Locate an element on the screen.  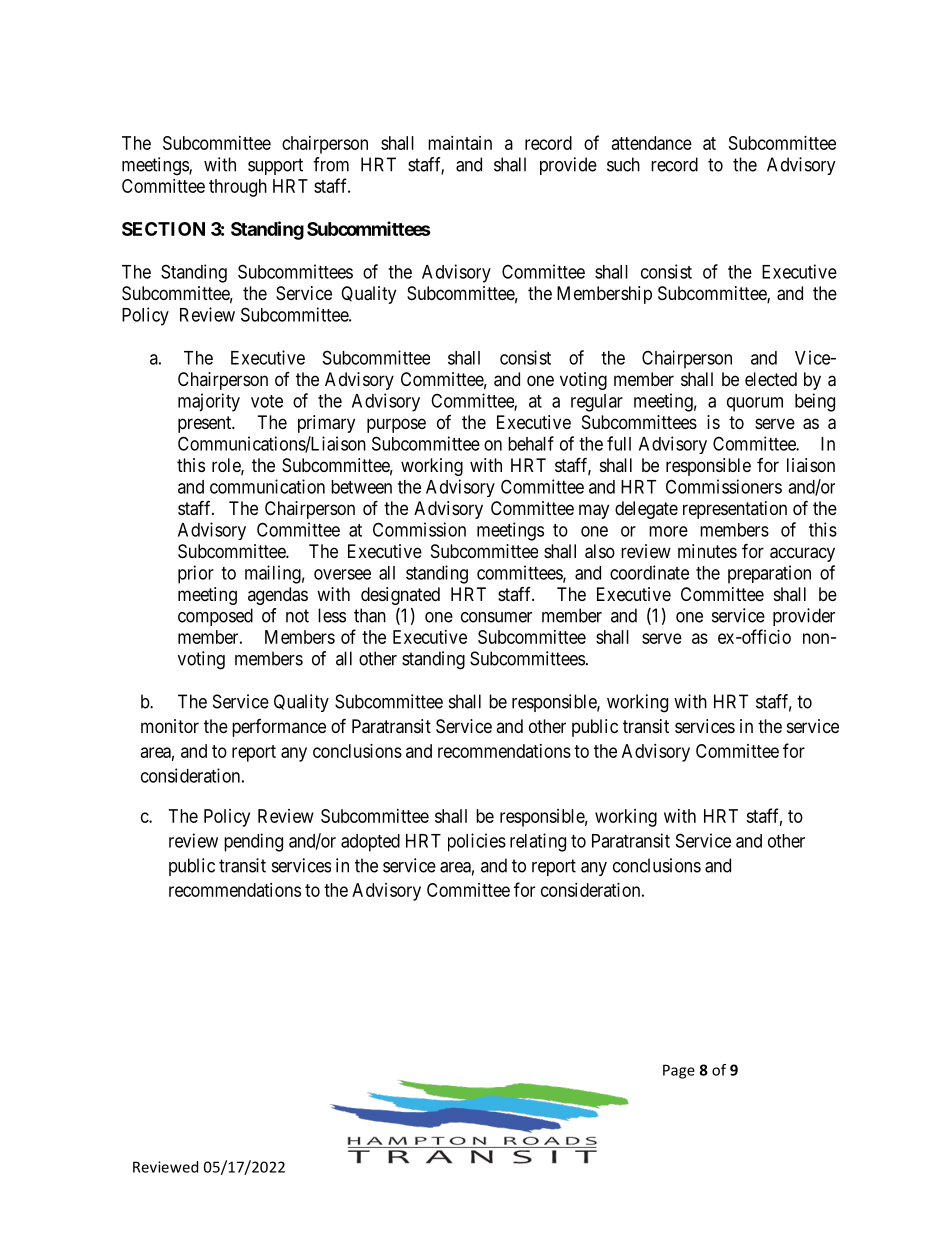
policies is located at coordinates (477, 842).
